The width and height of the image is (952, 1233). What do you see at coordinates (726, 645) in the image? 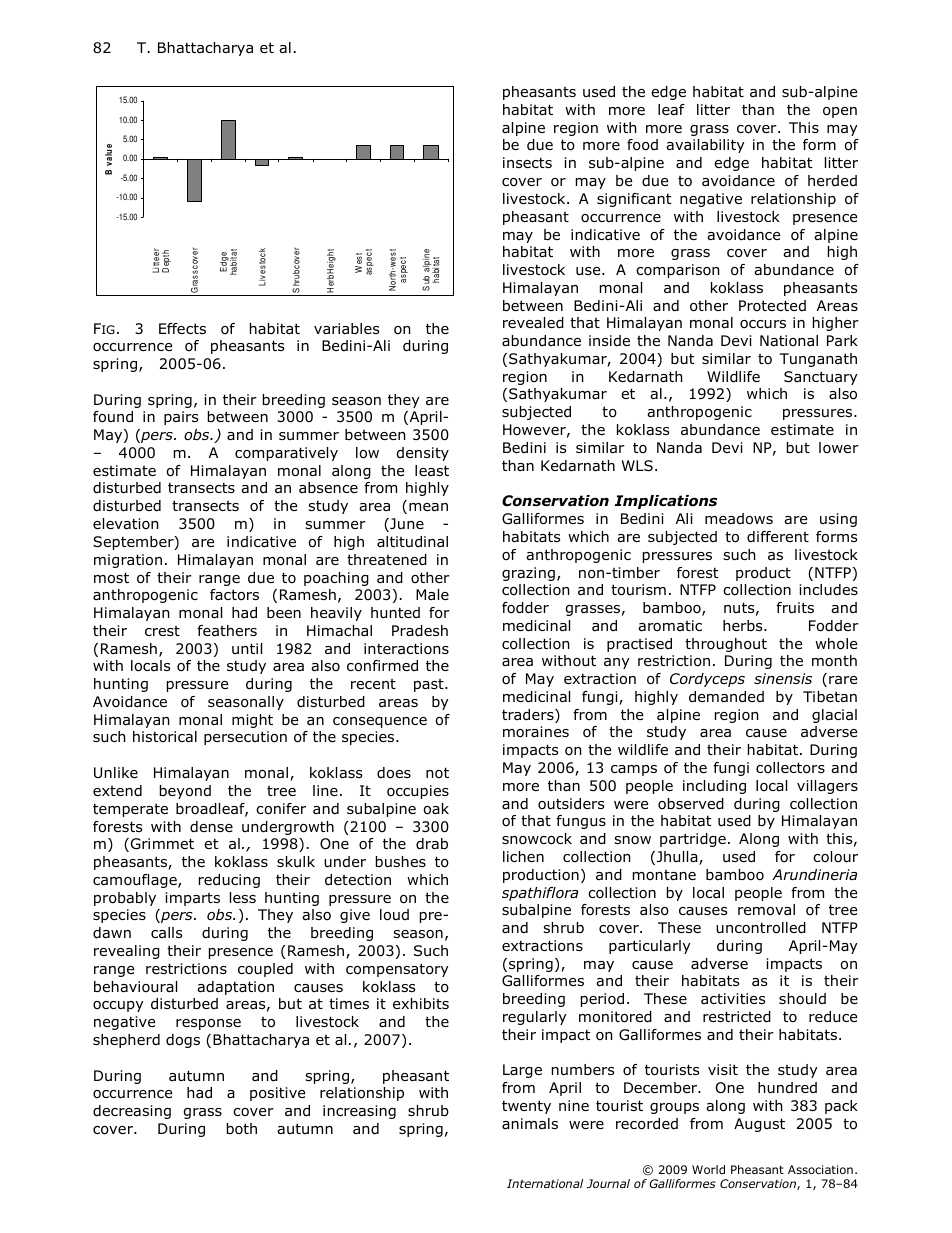
I see `throughout` at bounding box center [726, 645].
